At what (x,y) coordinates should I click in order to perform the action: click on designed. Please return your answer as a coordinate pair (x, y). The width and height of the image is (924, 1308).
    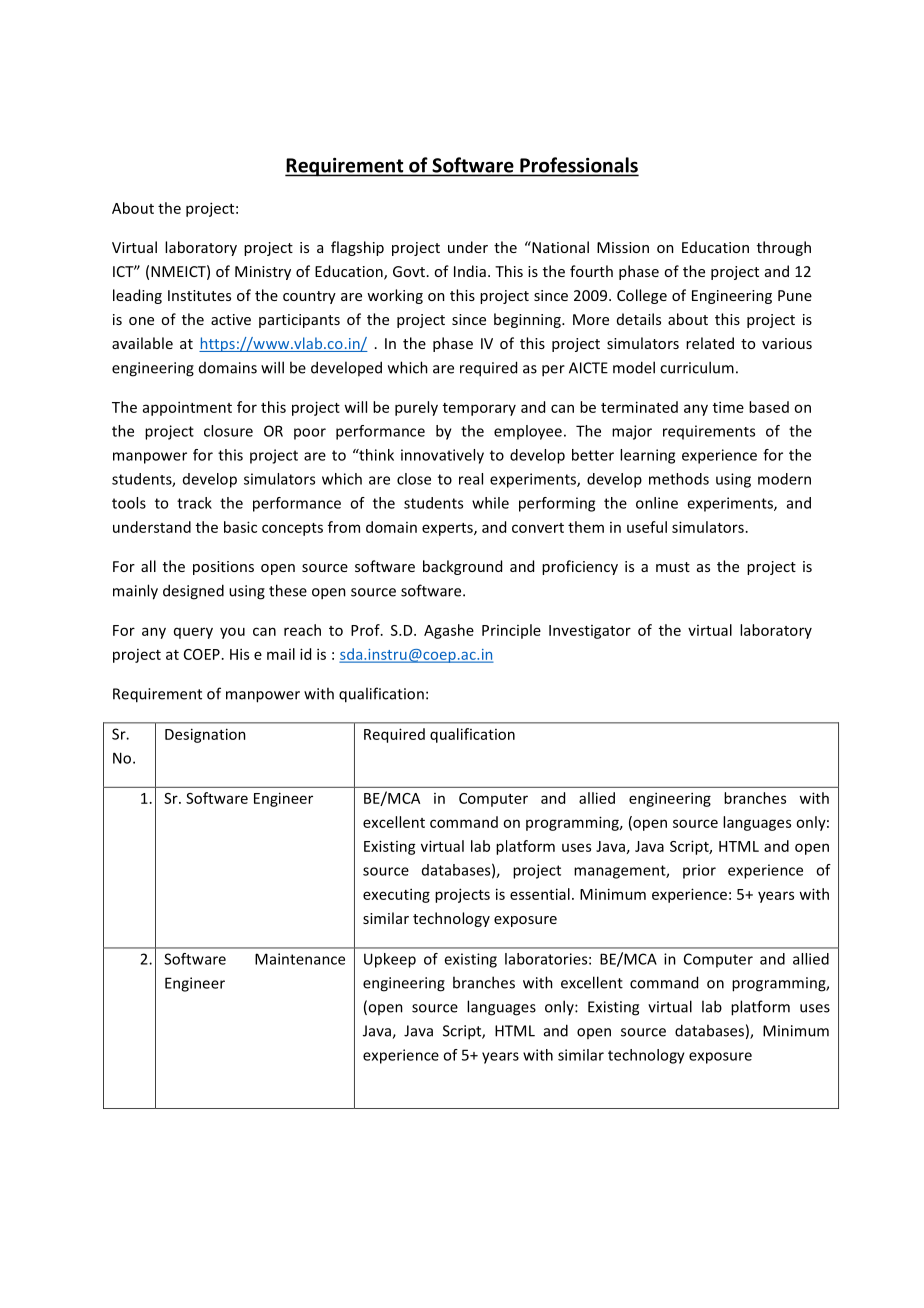
    Looking at the image, I should click on (193, 592).
